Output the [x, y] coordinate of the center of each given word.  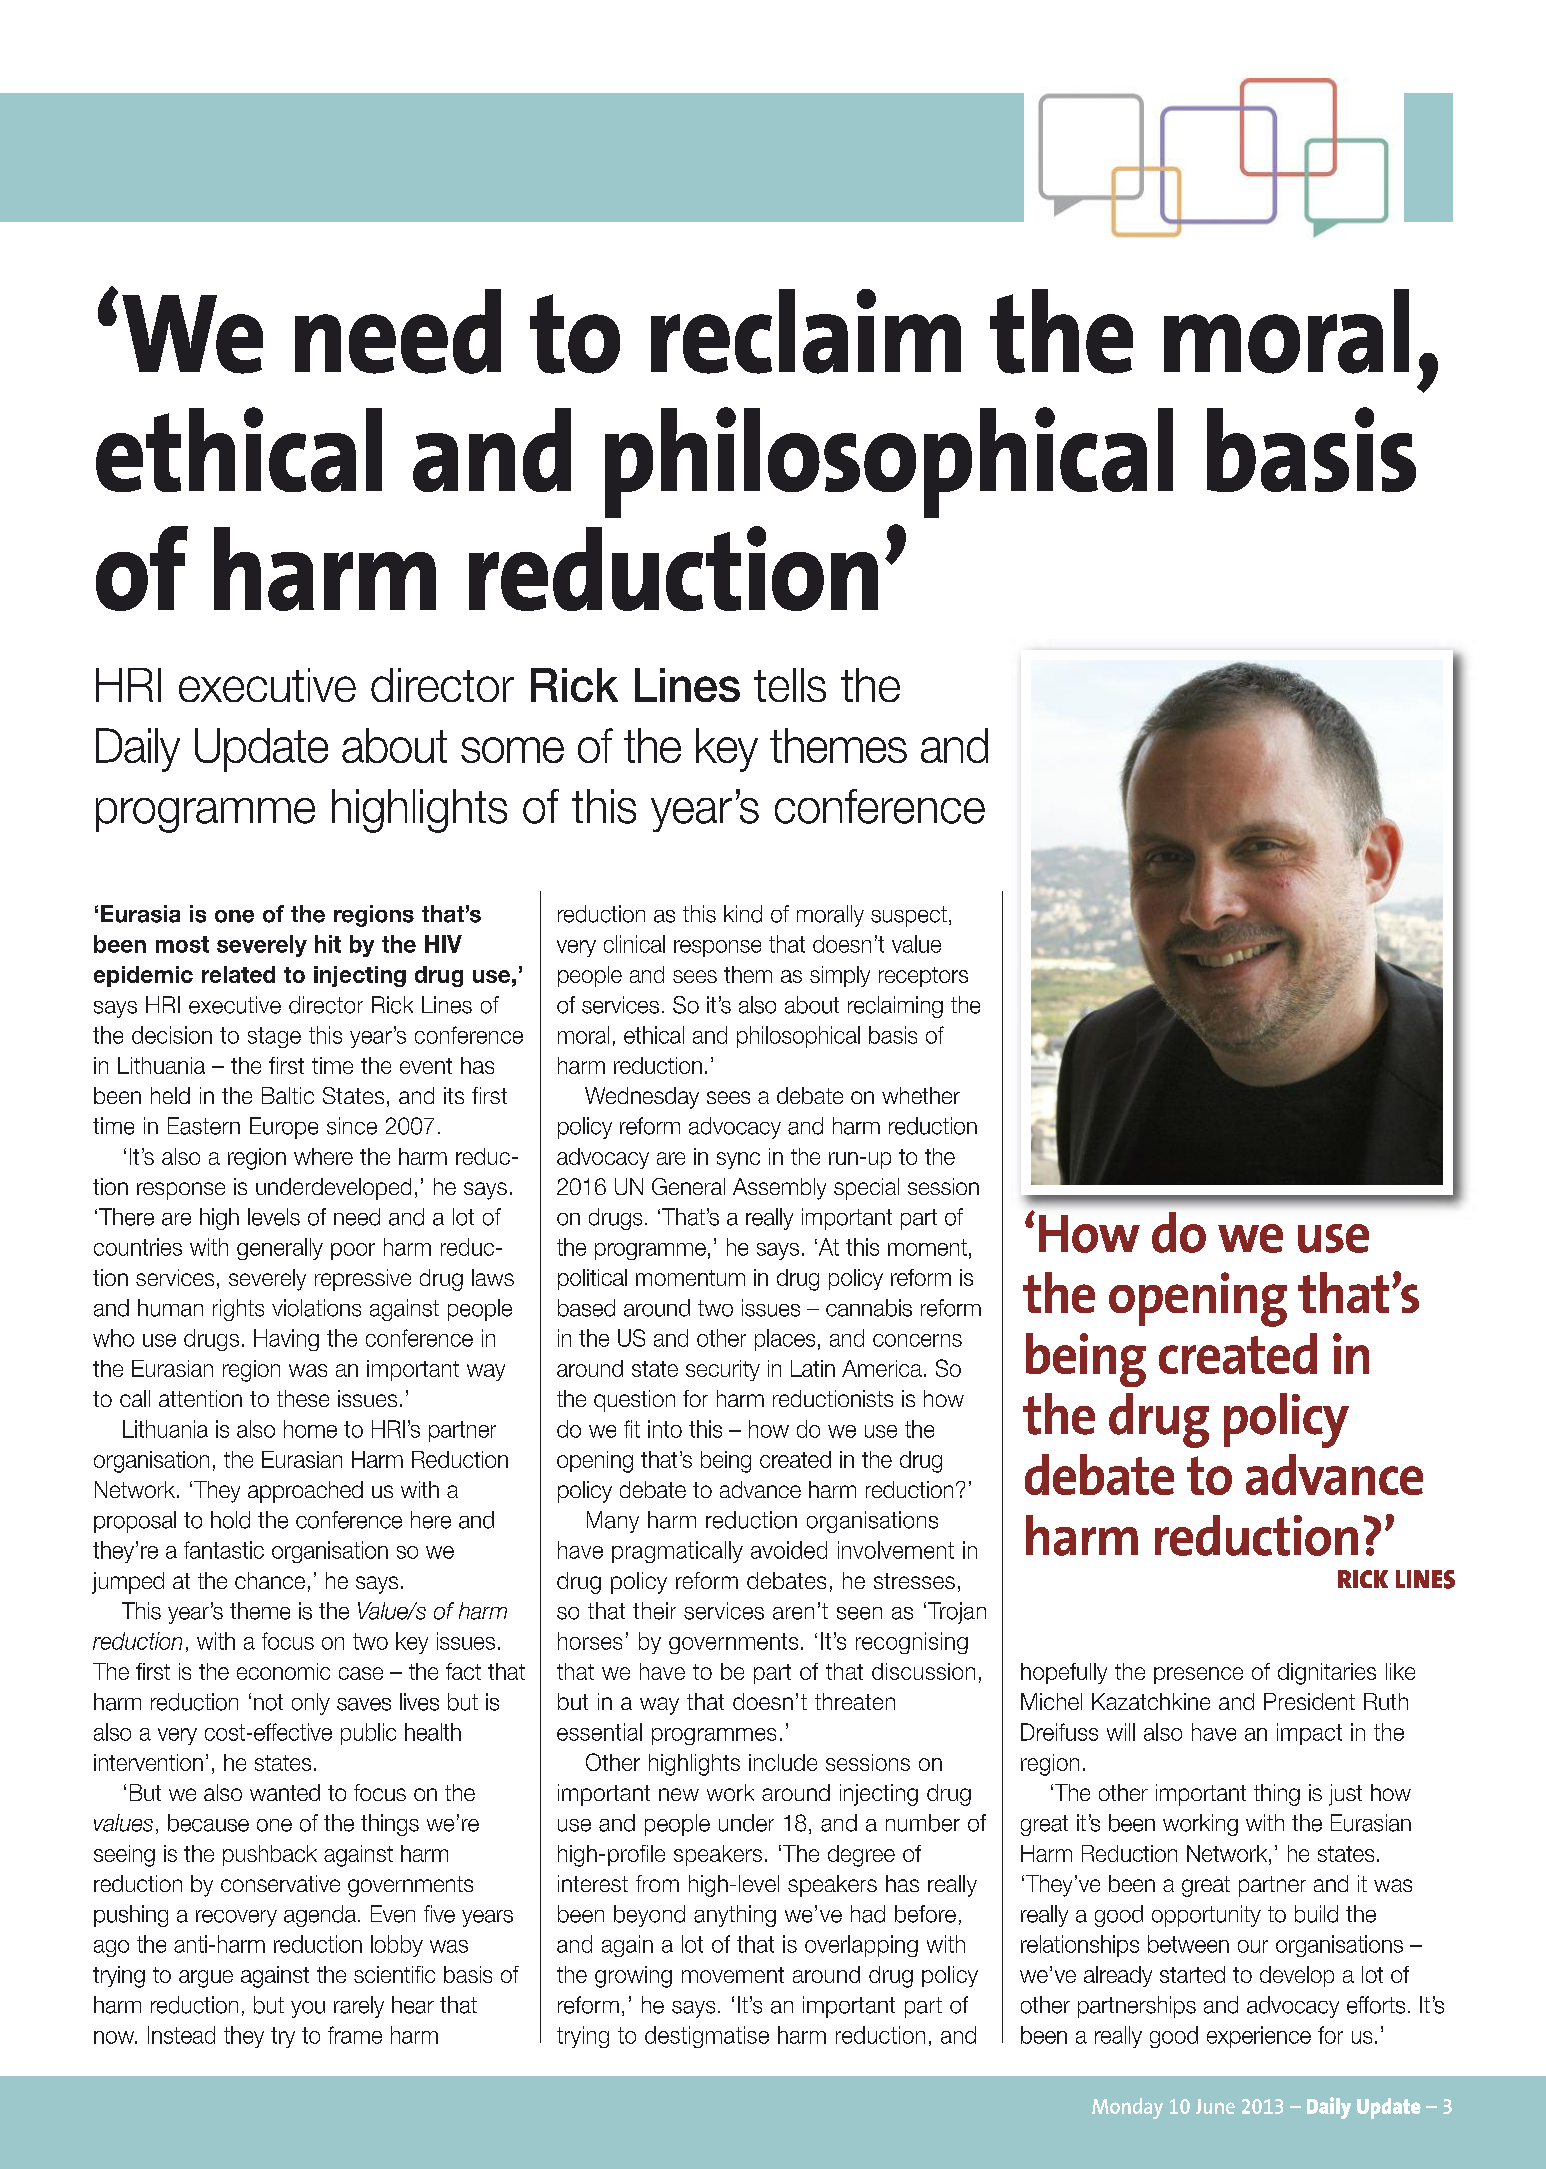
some [512, 750]
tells [790, 685]
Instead [181, 2035]
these [303, 1398]
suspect [909, 916]
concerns [917, 1340]
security [723, 1370]
